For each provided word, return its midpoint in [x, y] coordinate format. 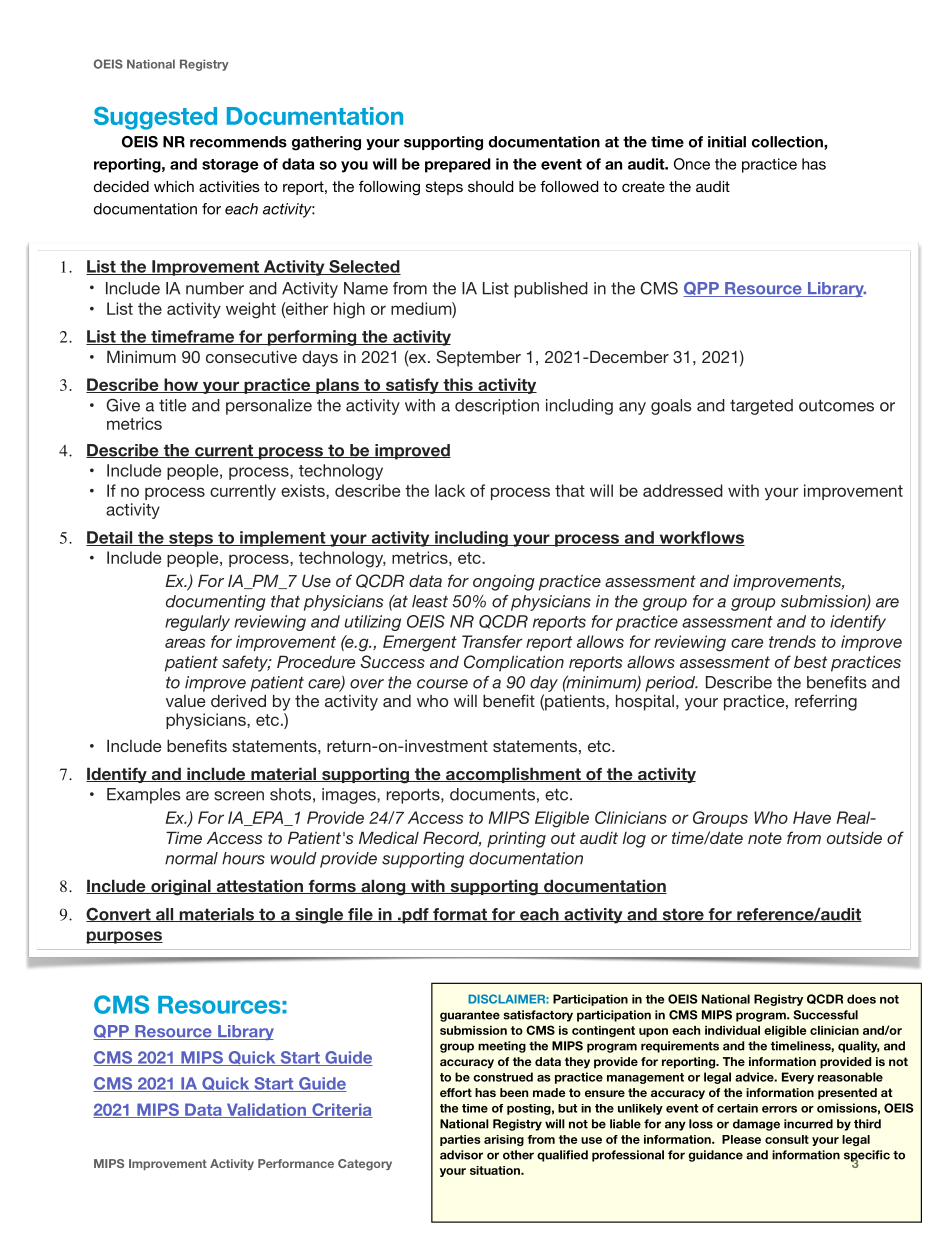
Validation [266, 1110]
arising [504, 1140]
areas [185, 643]
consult [787, 1139]
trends [792, 641]
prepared [457, 165]
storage [230, 166]
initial [727, 142]
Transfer [492, 641]
